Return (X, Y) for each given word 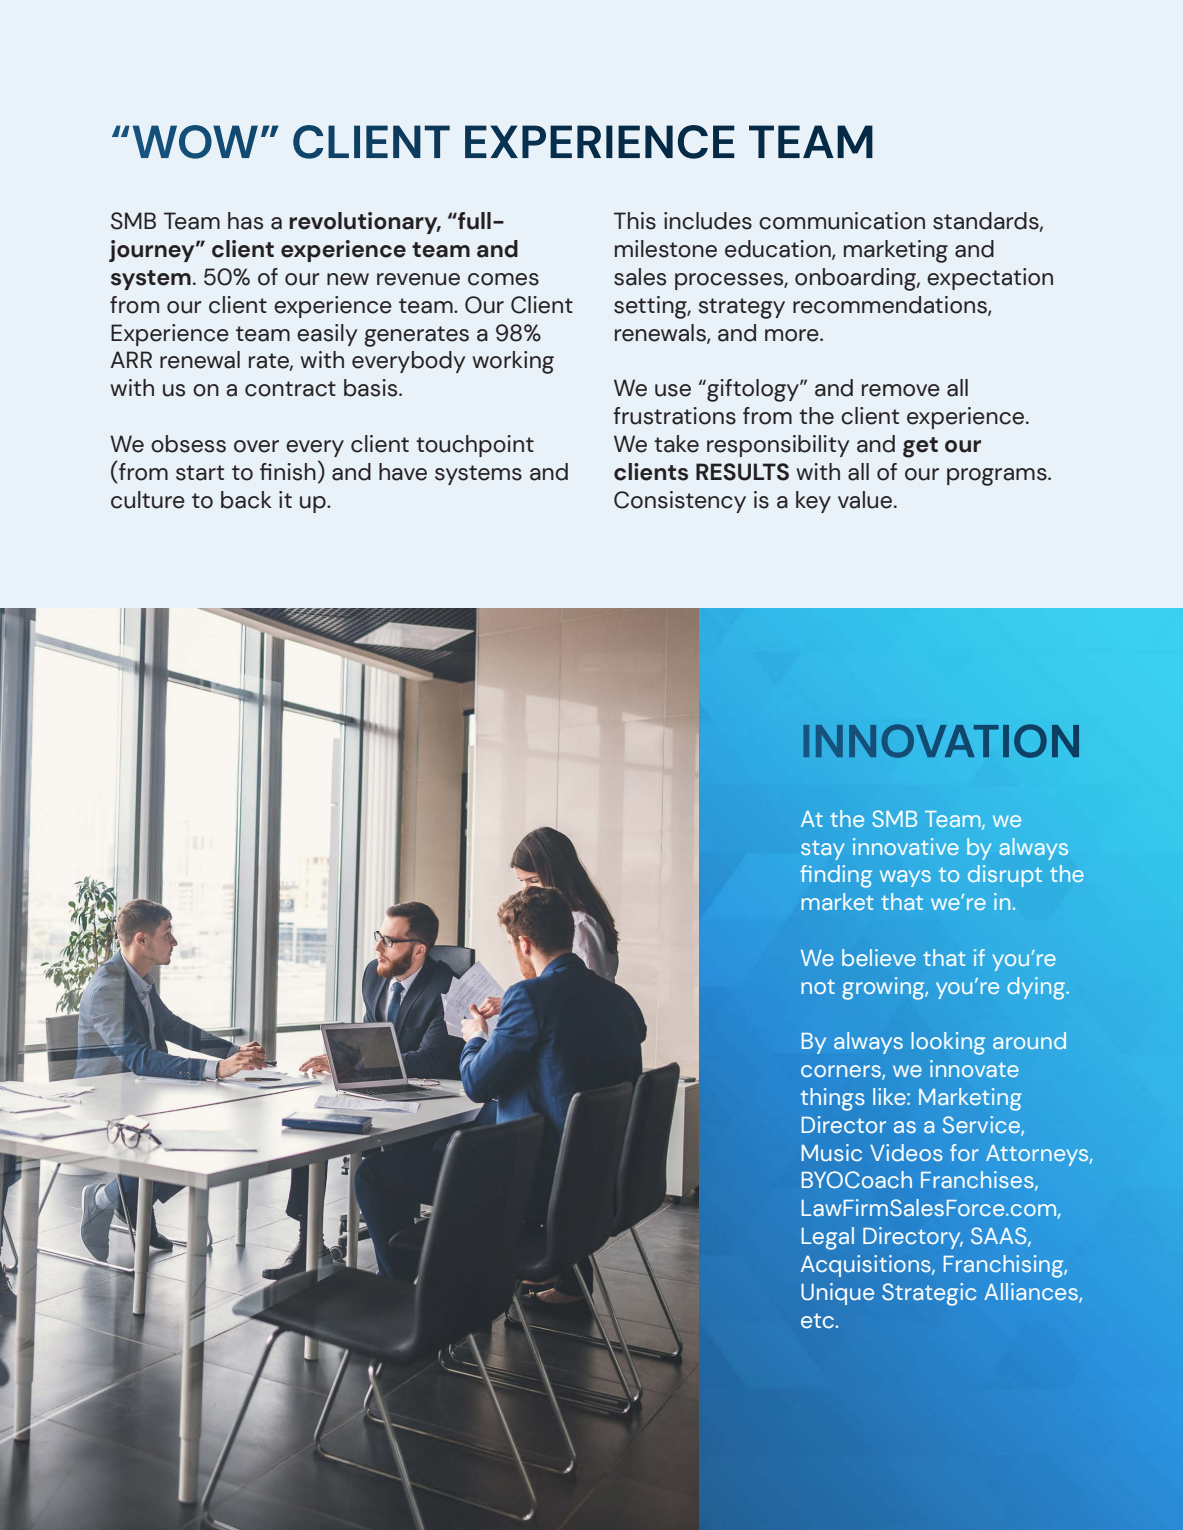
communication (842, 221)
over (256, 446)
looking (948, 1043)
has (245, 221)
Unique (837, 1294)
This (635, 221)
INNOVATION (941, 741)
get (920, 447)
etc (818, 1321)
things (833, 1099)
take (676, 444)
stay (822, 850)
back (246, 500)
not (818, 986)
